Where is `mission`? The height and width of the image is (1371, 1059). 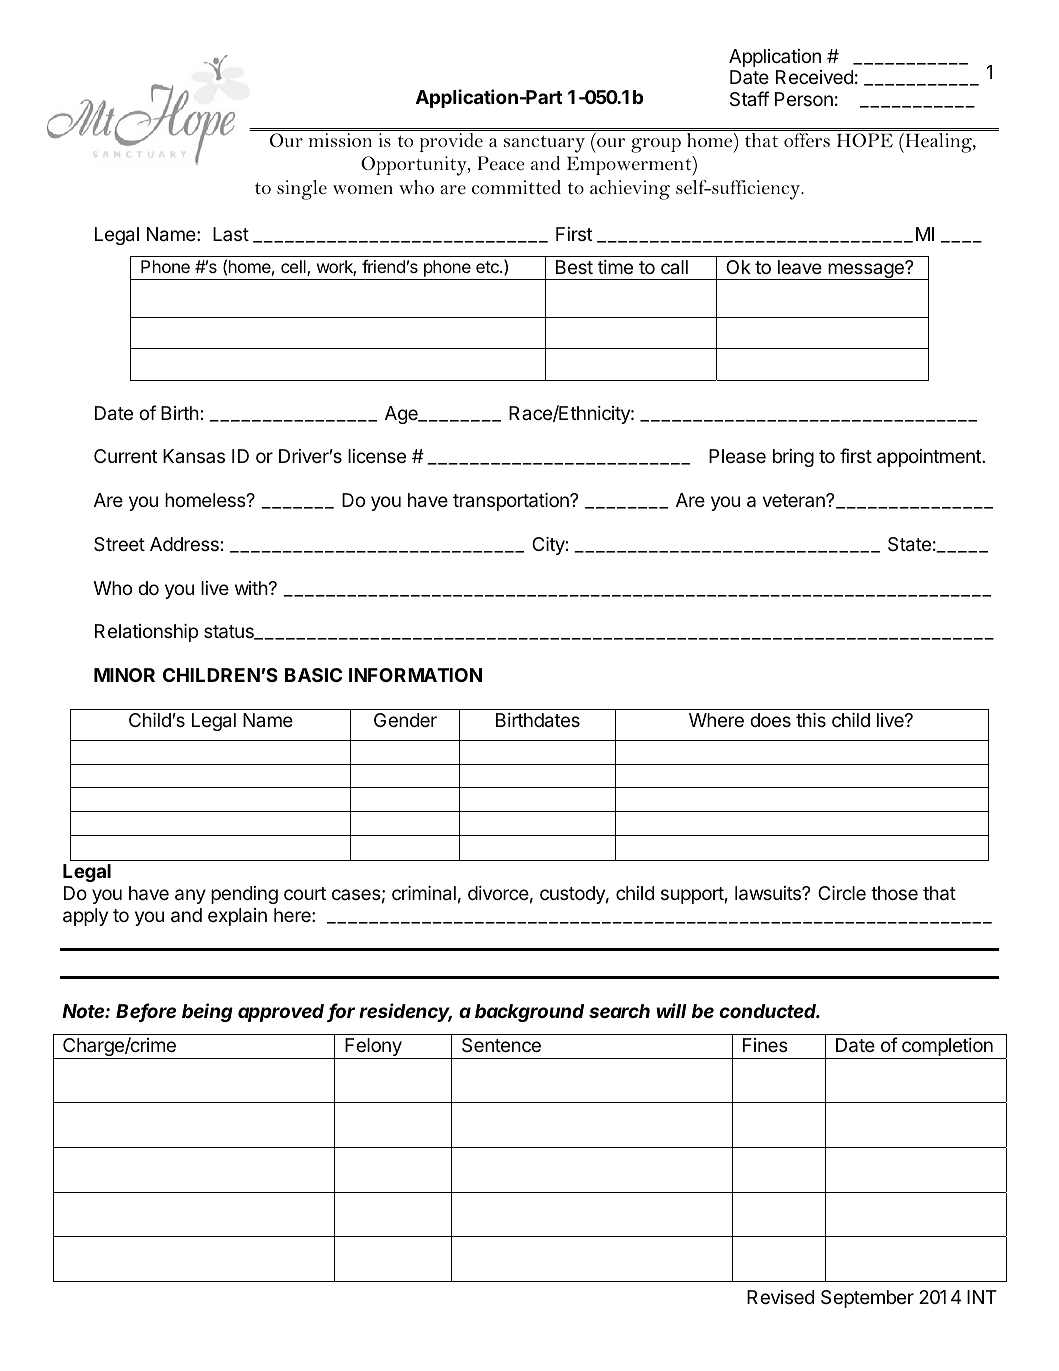 mission is located at coordinates (340, 140).
